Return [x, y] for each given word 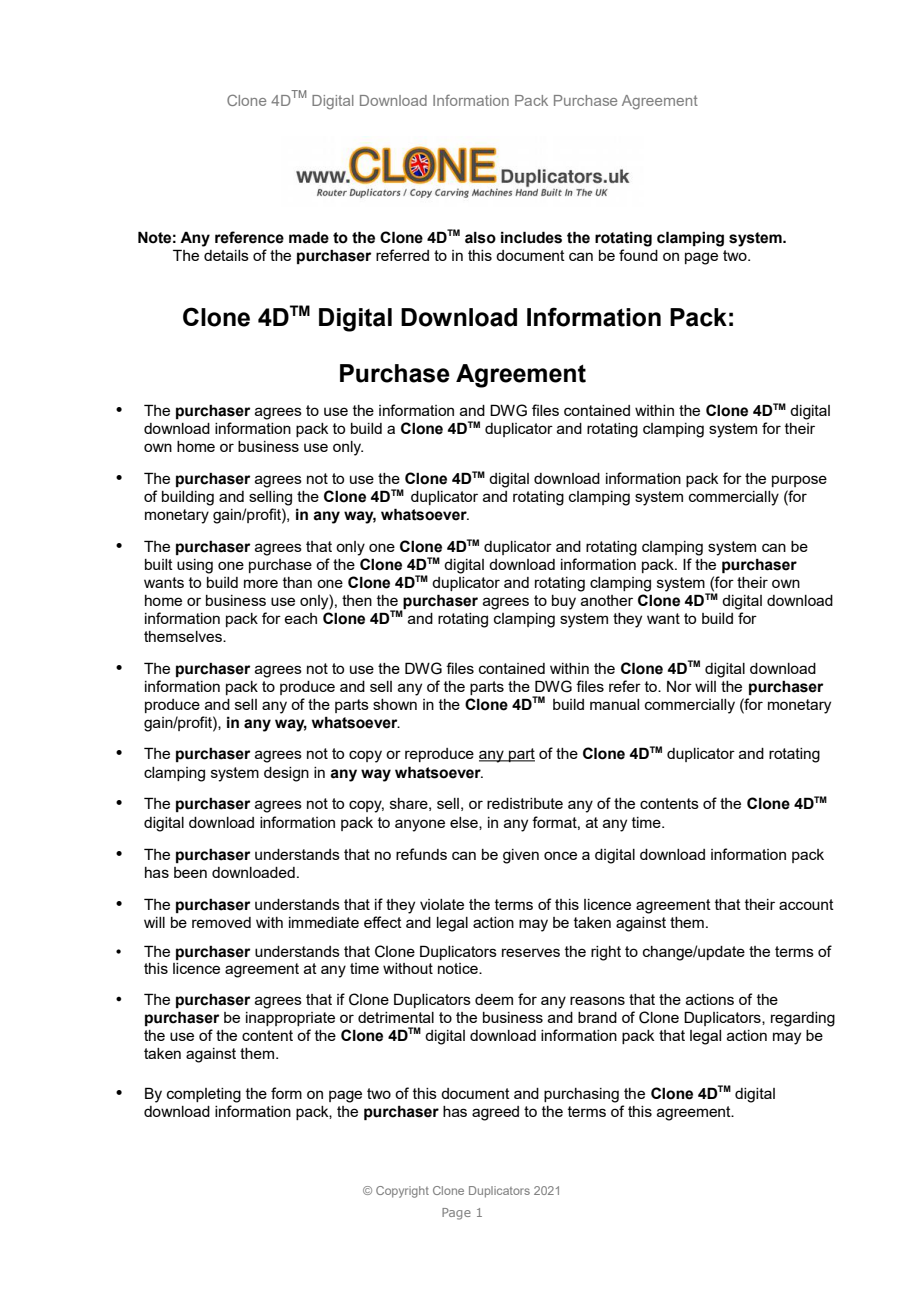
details [226, 255]
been [190, 872]
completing [204, 1095]
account [806, 904]
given [521, 856]
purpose [799, 481]
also [480, 237]
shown [395, 704]
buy [564, 602]
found [638, 255]
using [195, 566]
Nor [679, 686]
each [300, 618]
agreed [495, 1113]
